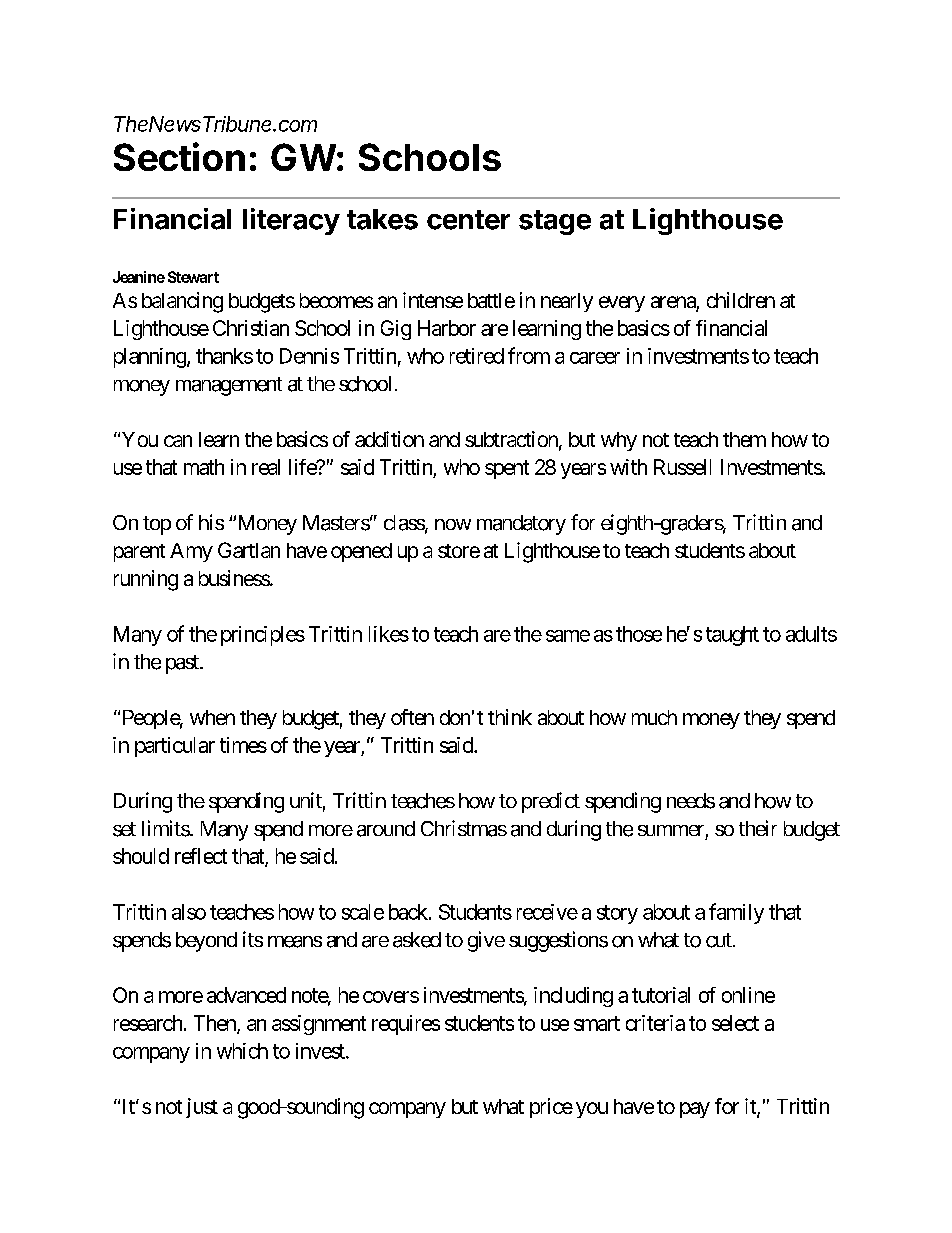 The image size is (952, 1233). Describe the element at coordinates (468, 220) in the document. I see `center` at that location.
